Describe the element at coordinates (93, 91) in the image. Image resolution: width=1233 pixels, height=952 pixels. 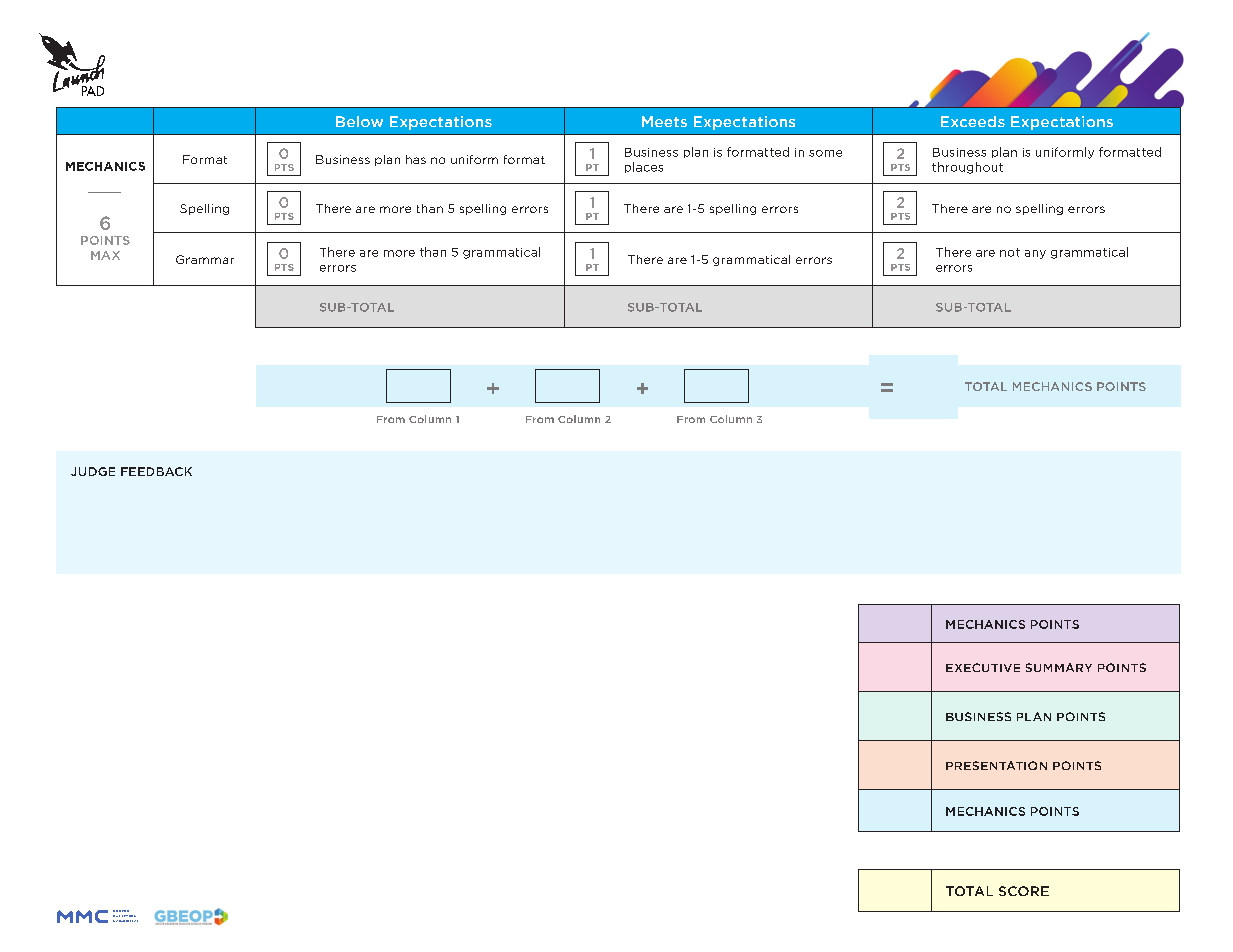
I see `PAD` at that location.
